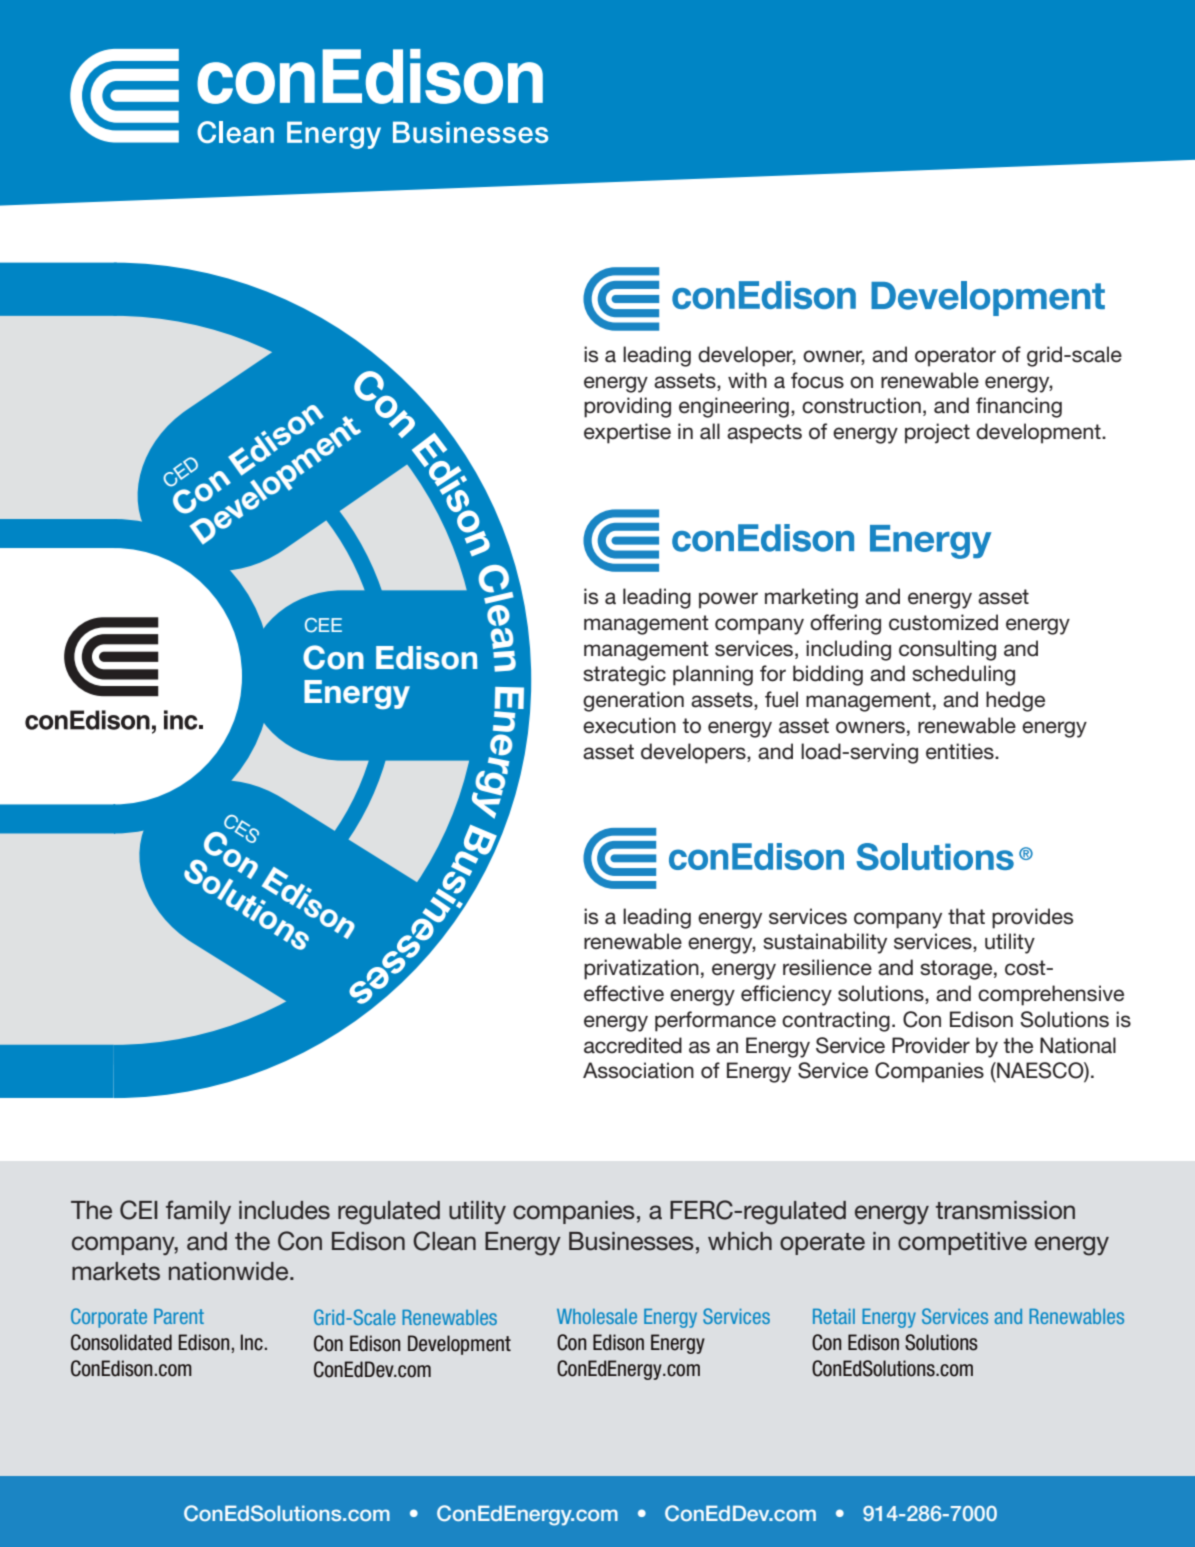  I want to click on Wholesale, so click(597, 1316).
